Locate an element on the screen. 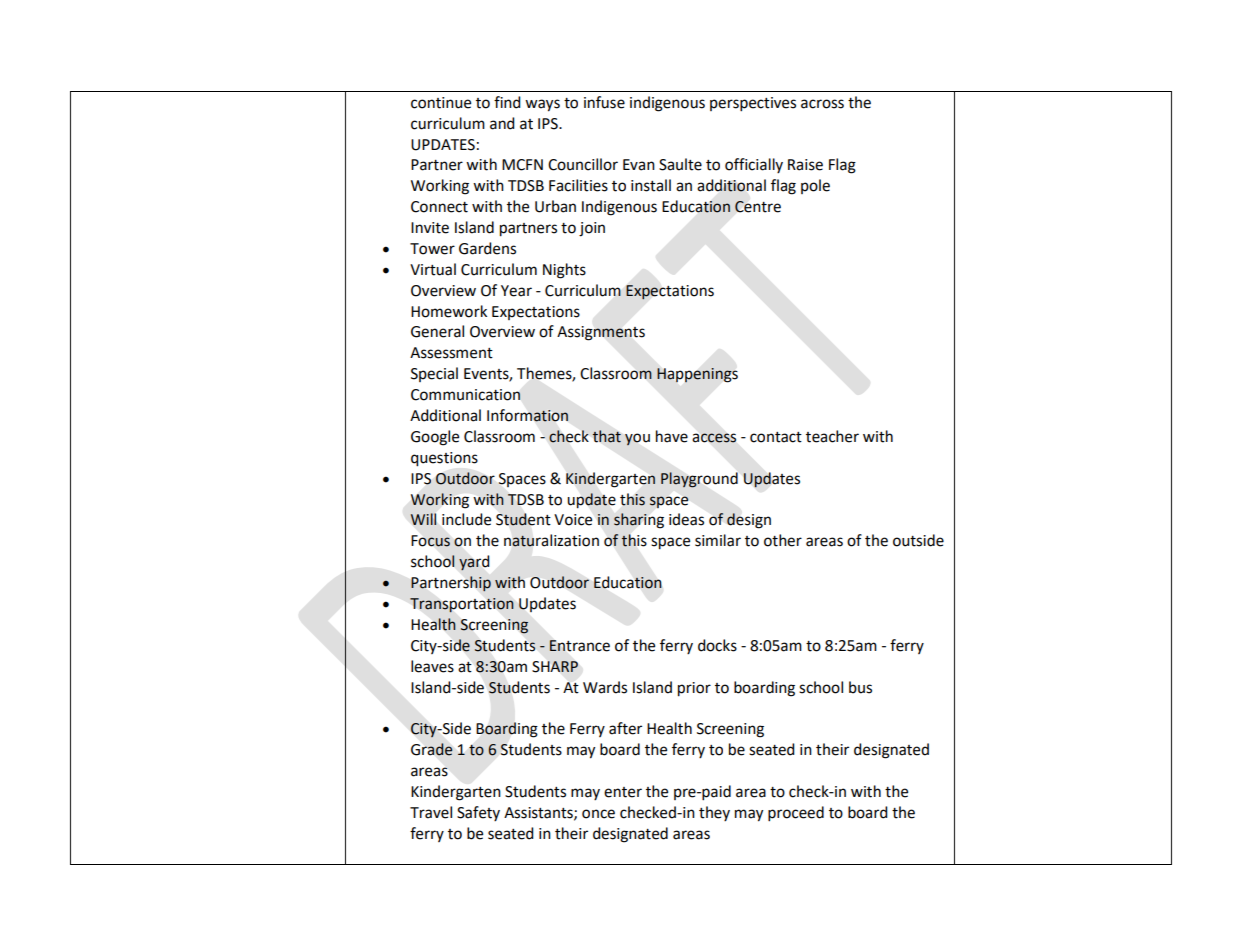 The height and width of the screenshot is (952, 1233). questions is located at coordinates (444, 459).
